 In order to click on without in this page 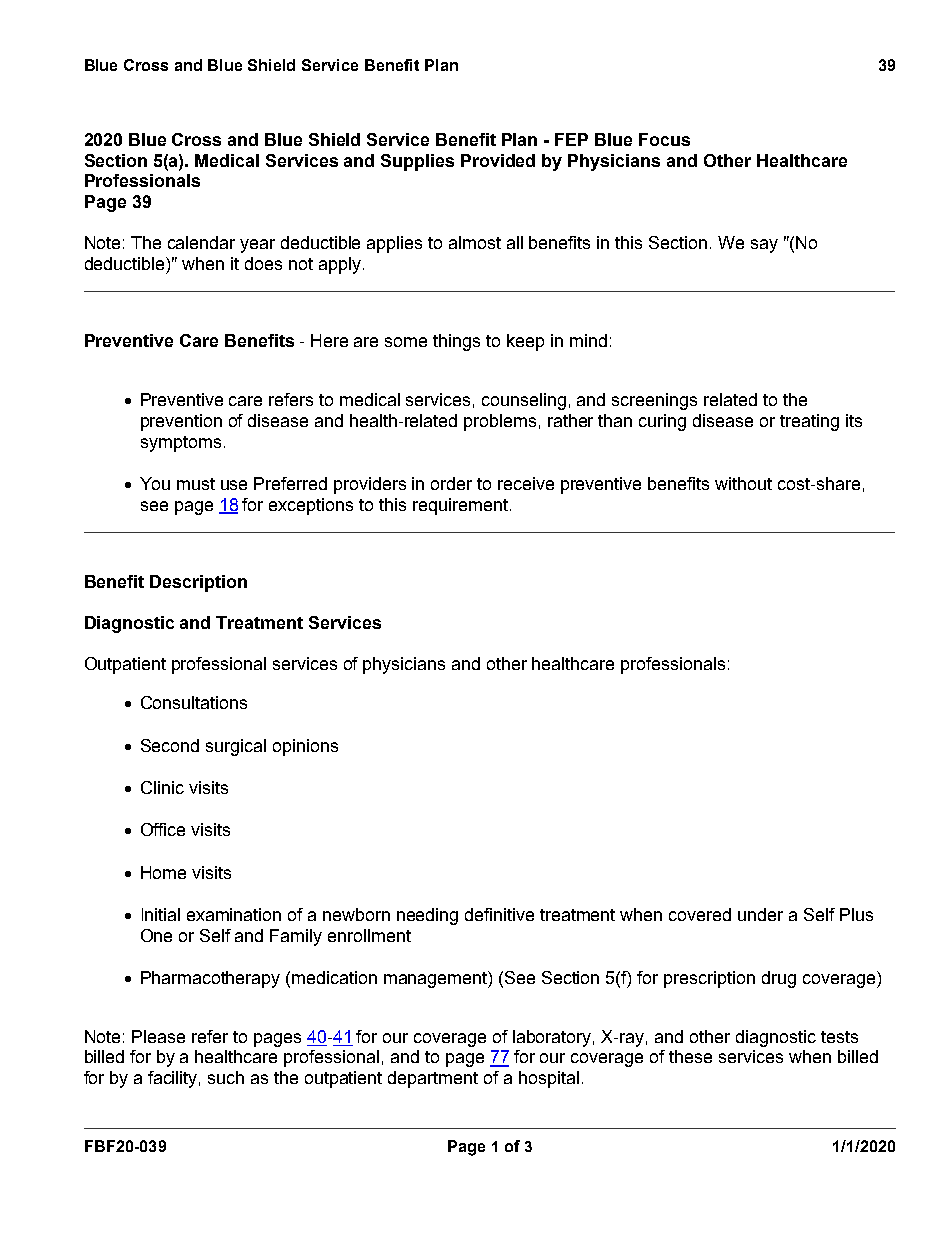, I will do `click(743, 483)`.
